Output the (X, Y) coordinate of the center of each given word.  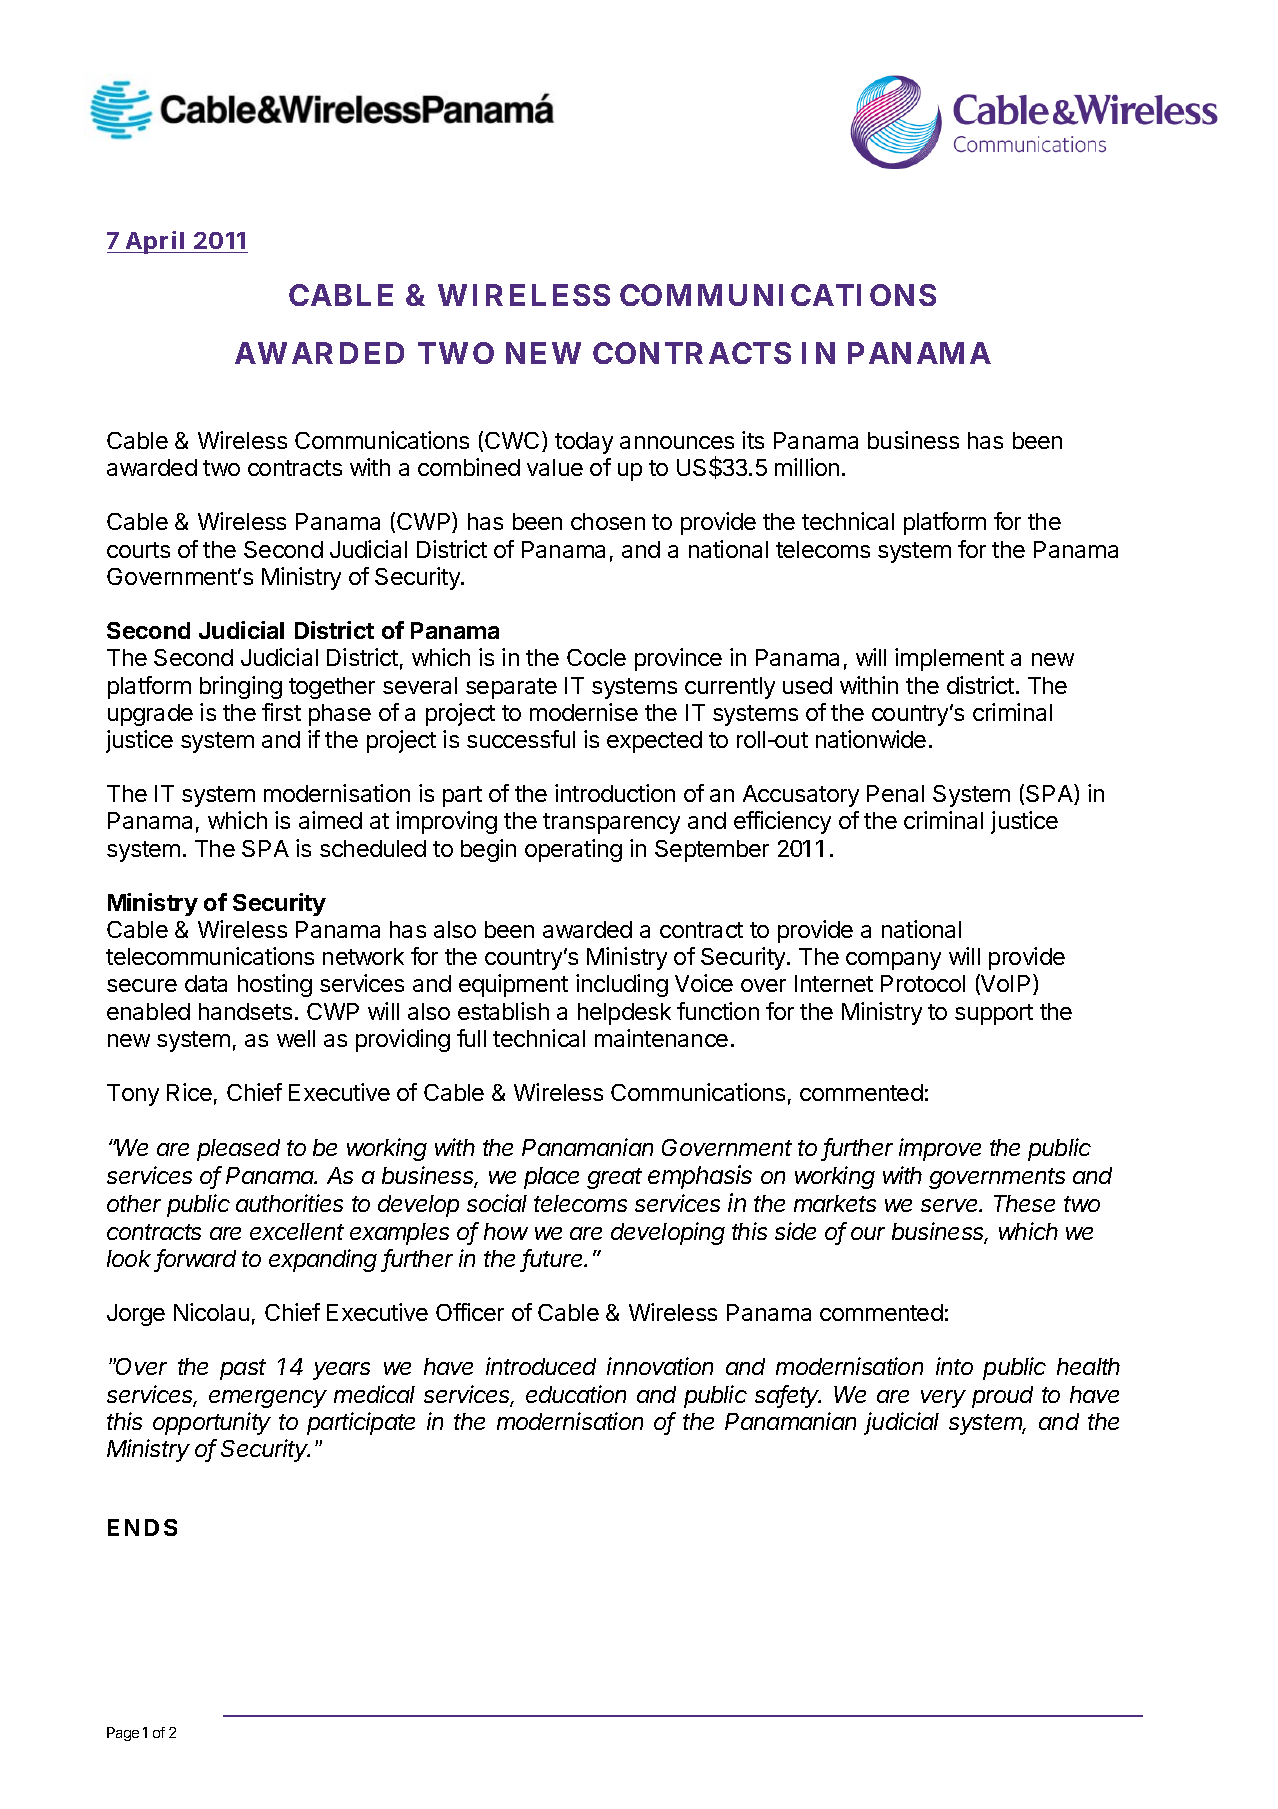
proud (1002, 1397)
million (807, 467)
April (156, 242)
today (584, 443)
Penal (895, 793)
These (1024, 1203)
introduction (615, 793)
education (576, 1394)
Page (123, 1734)
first (281, 712)
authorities (289, 1203)
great (614, 1178)
